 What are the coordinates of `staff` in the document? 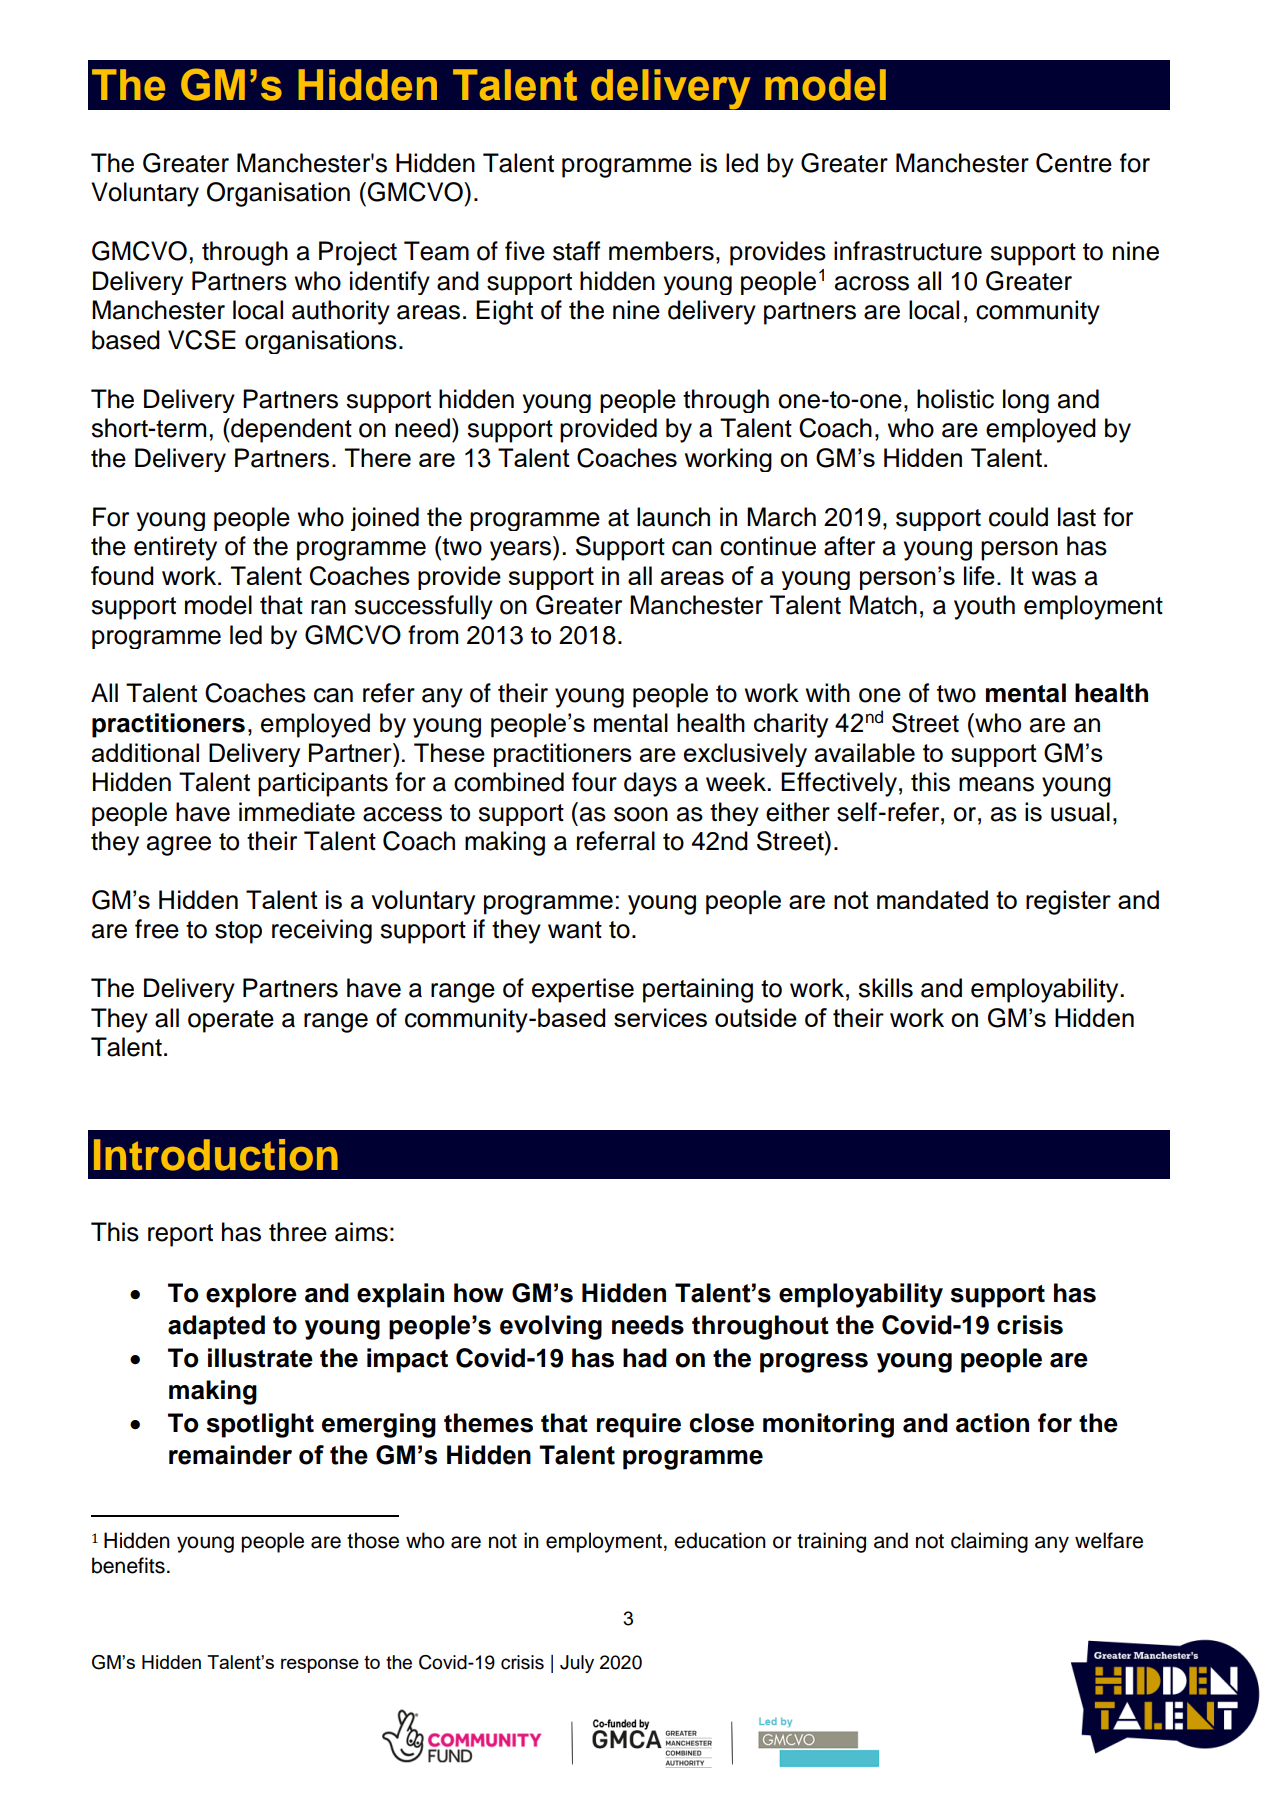 It's located at (576, 251).
